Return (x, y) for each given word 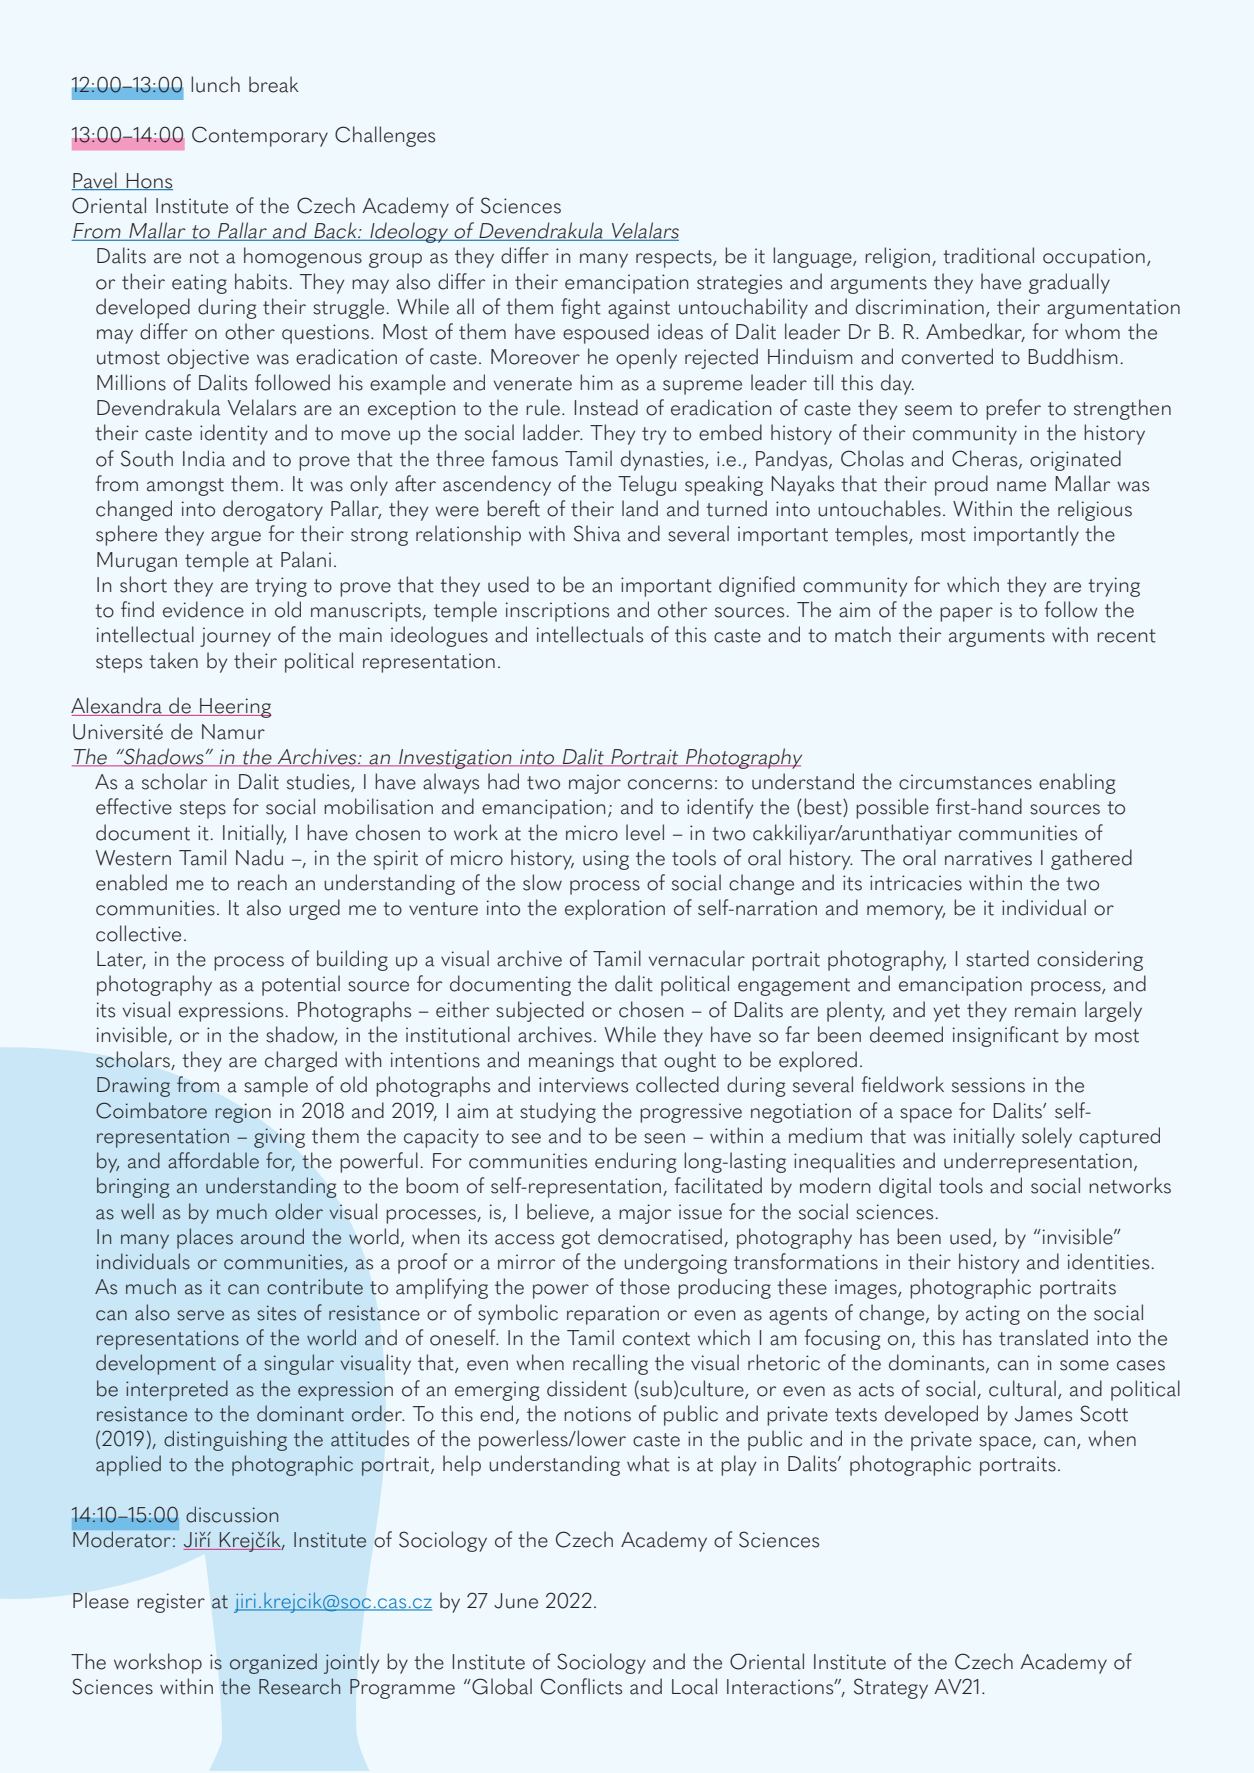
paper (966, 614)
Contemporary (260, 136)
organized (273, 1663)
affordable (213, 1160)
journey (235, 637)
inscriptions (557, 612)
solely (1047, 1137)
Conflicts (581, 1686)
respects (675, 259)
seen (664, 1138)
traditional (988, 255)
